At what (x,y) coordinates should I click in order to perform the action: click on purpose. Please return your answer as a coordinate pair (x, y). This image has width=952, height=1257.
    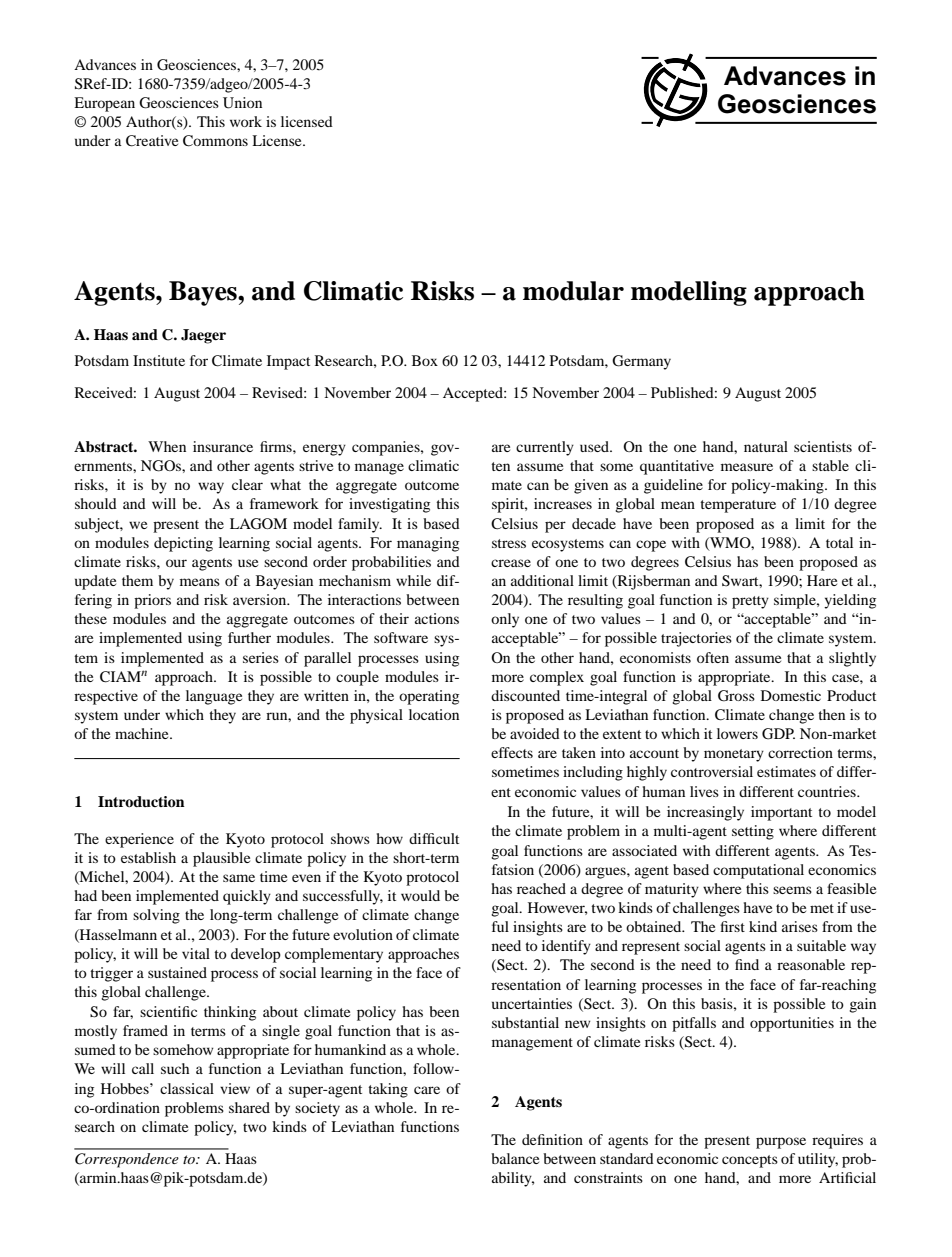
    Looking at the image, I should click on (781, 1143).
